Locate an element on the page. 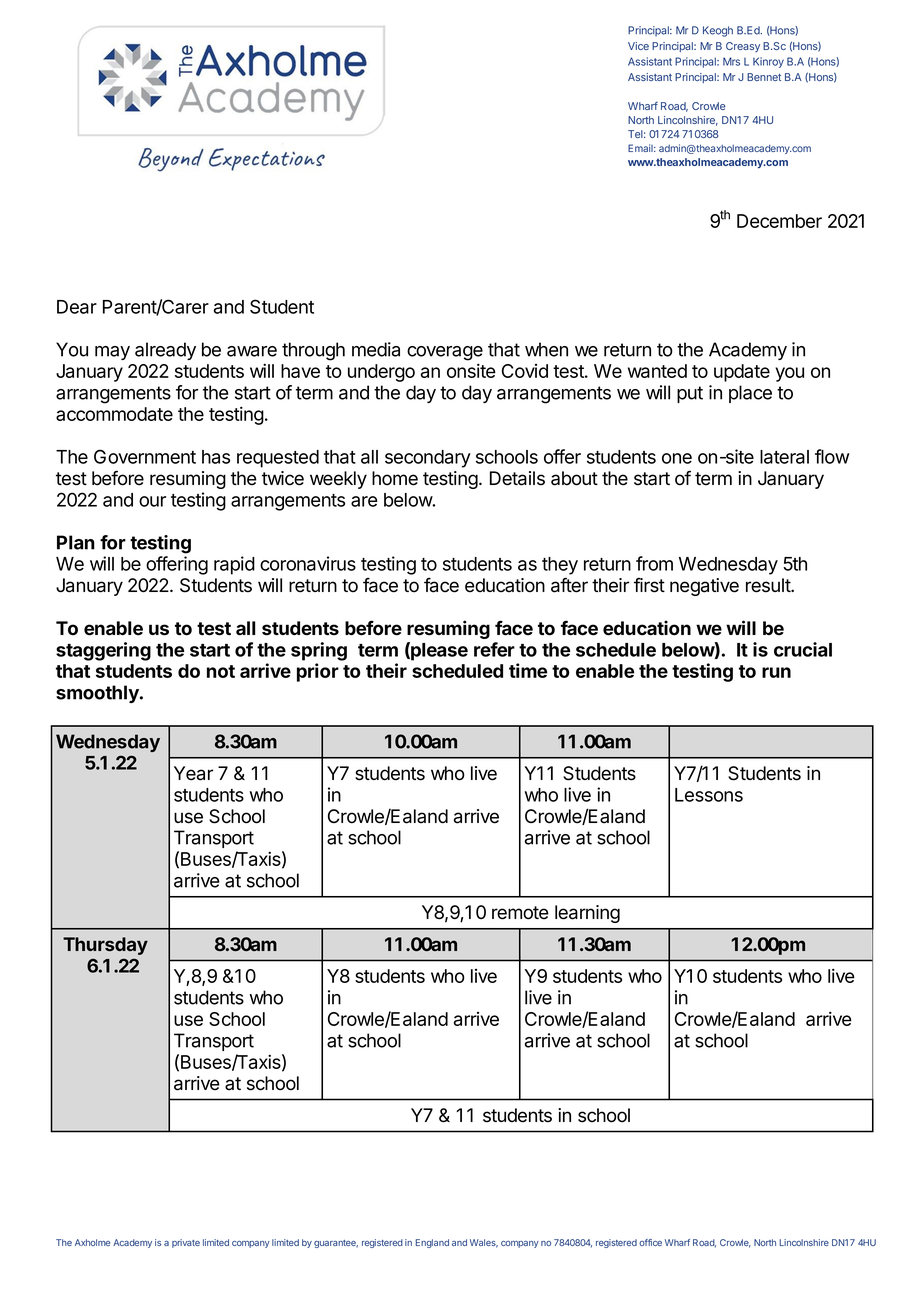  Vice is located at coordinates (638, 46).
